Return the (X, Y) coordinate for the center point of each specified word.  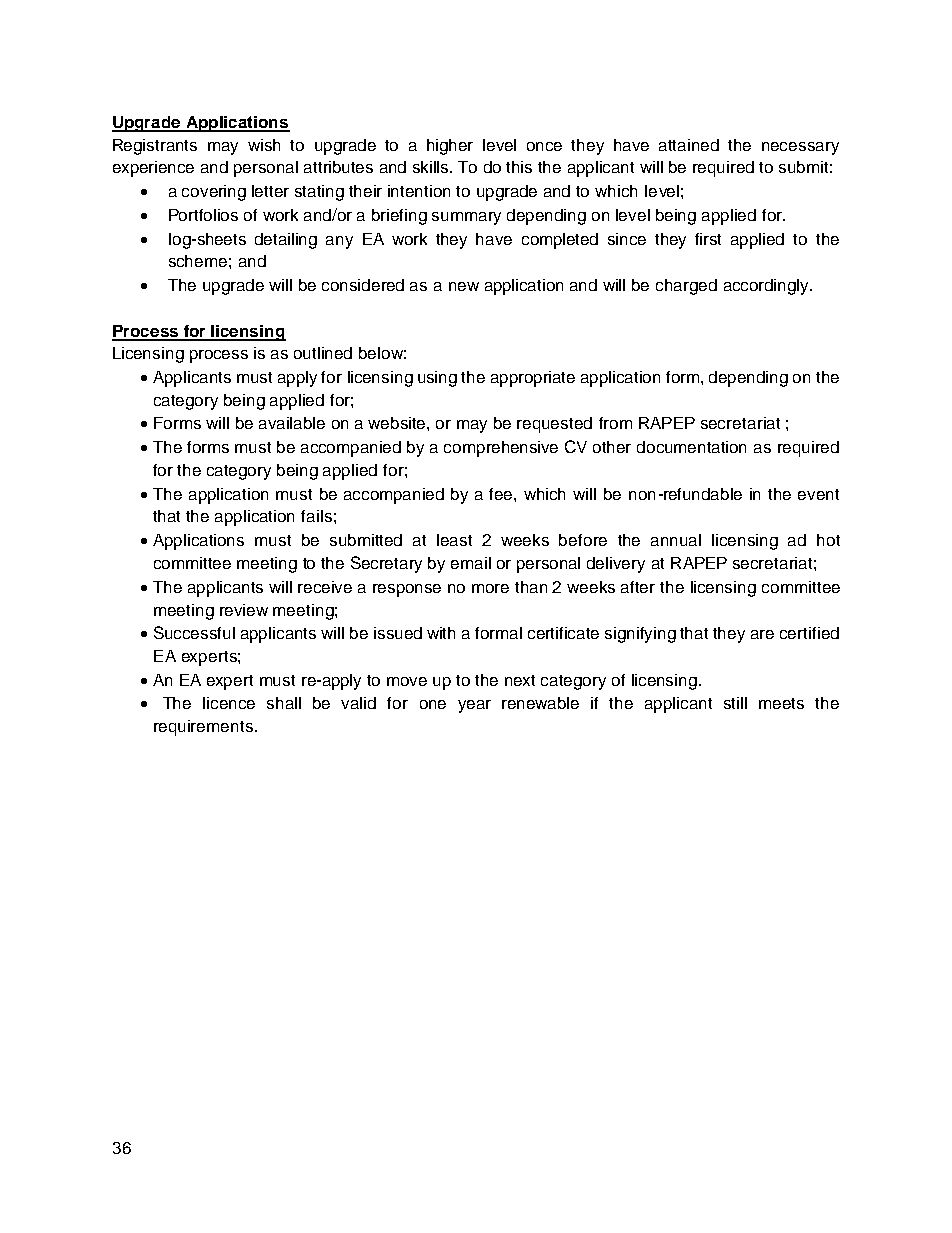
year (474, 706)
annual (676, 540)
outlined (323, 353)
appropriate (533, 379)
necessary (800, 148)
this (519, 167)
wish (264, 145)
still (735, 703)
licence (229, 703)
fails (316, 516)
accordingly (768, 287)
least (454, 540)
